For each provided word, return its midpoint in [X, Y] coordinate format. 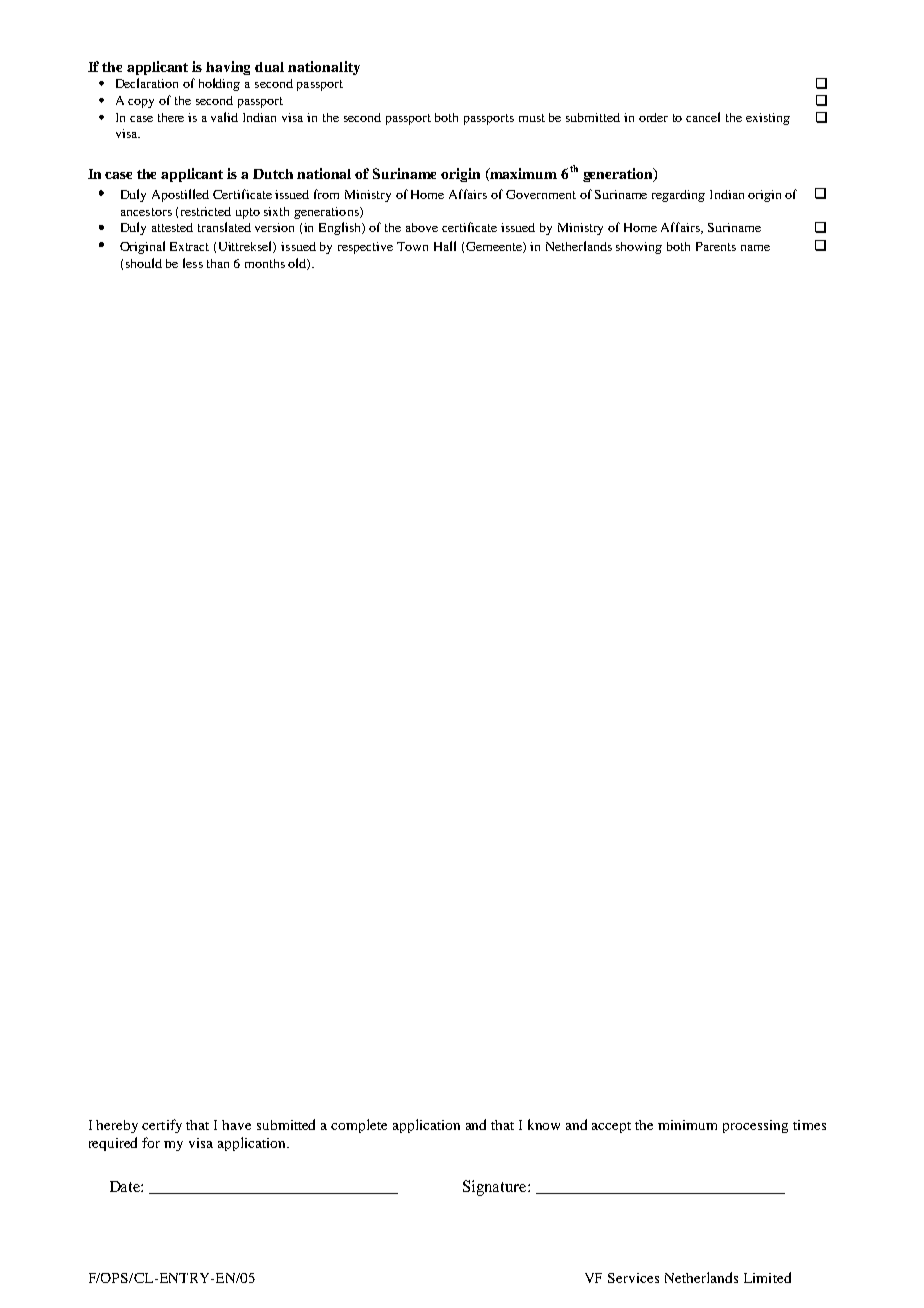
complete [359, 1126]
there [171, 117]
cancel [703, 117]
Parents [716, 246]
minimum [687, 1125]
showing [639, 248]
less [193, 263]
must [532, 118]
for [151, 1142]
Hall [445, 246]
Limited [767, 1277]
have [236, 1125]
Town [412, 246]
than [218, 263]
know [544, 1124]
